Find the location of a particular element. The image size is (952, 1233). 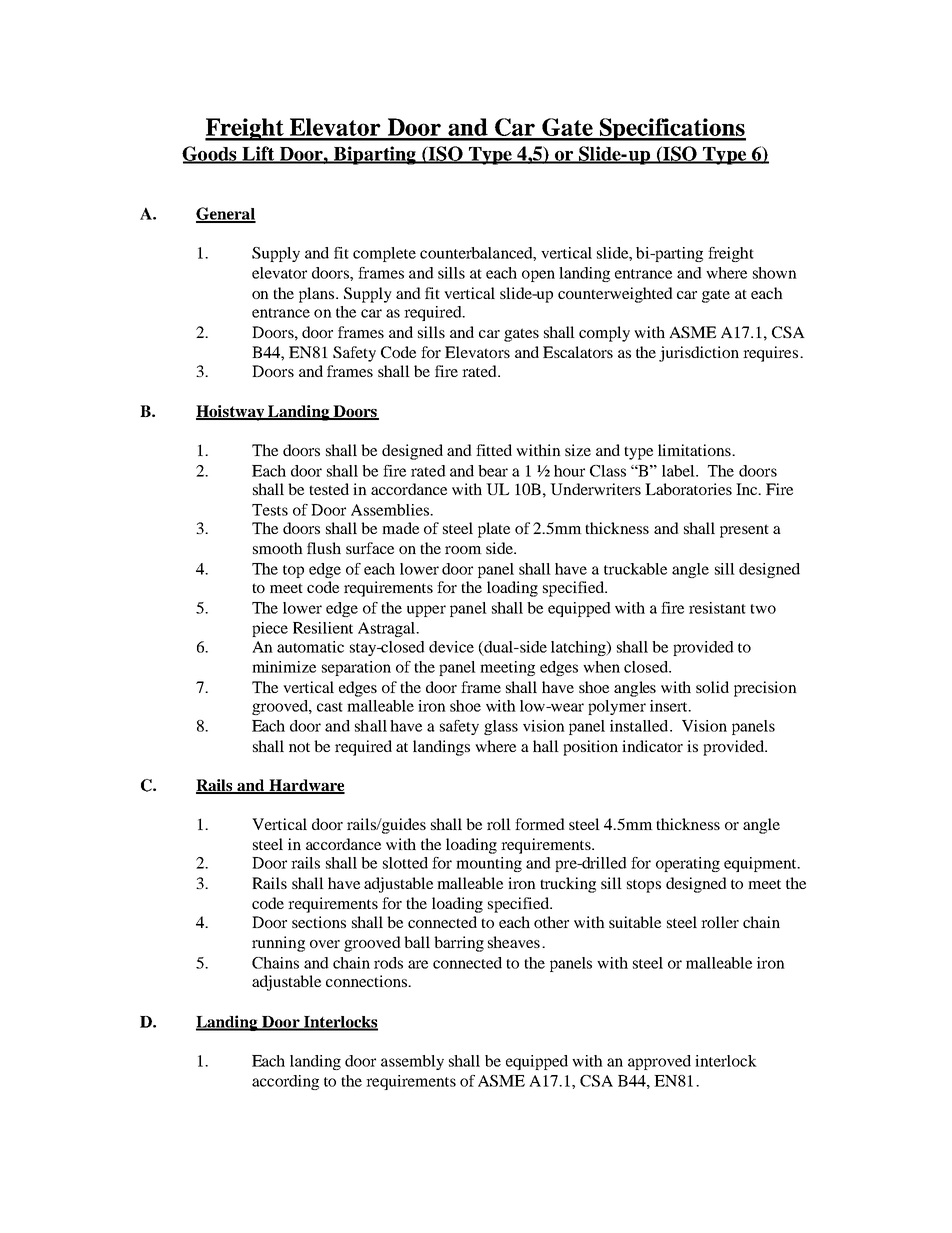

approved is located at coordinates (659, 1062).
